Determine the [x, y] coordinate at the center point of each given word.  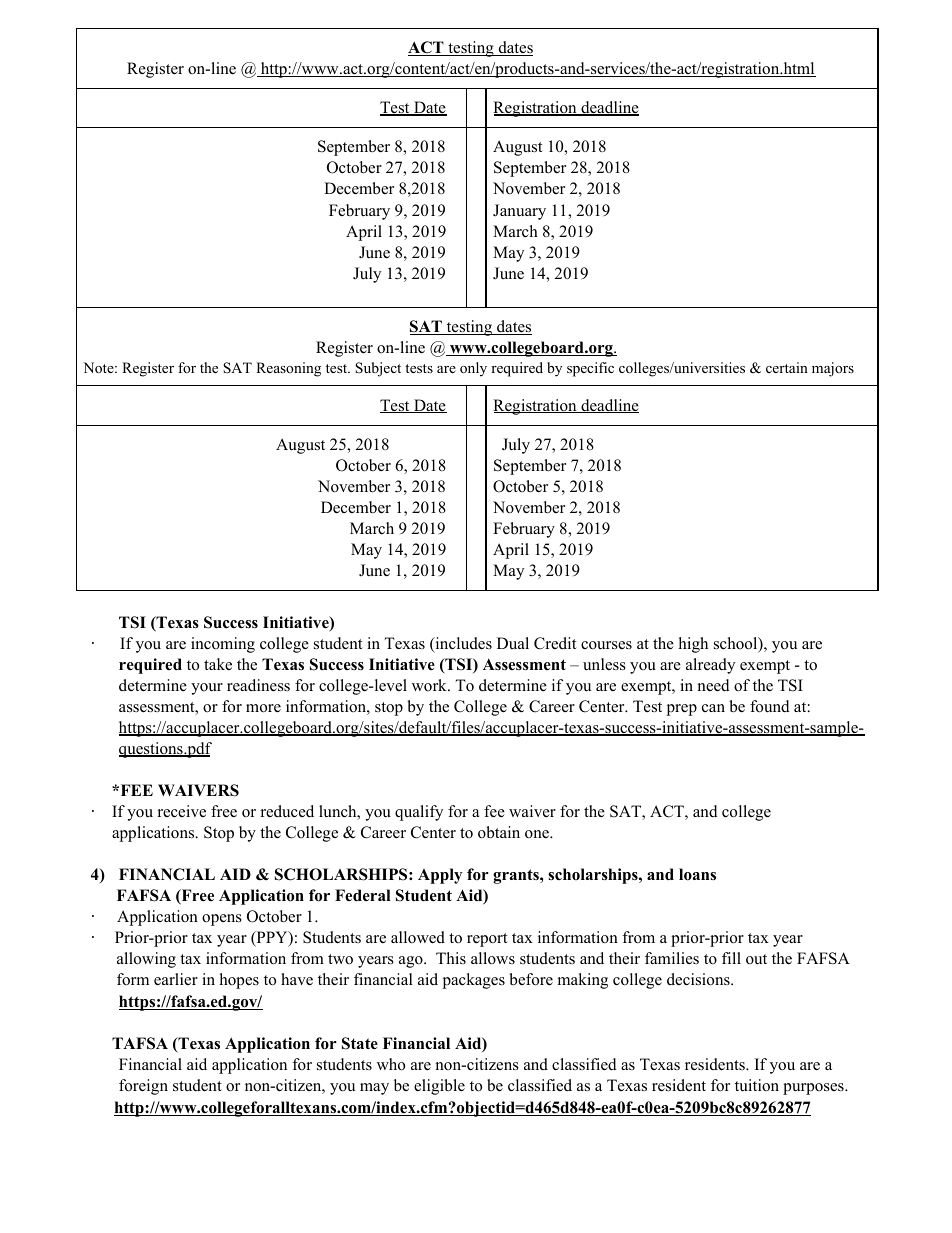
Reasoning [288, 369]
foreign [143, 1087]
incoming [223, 645]
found [770, 706]
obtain [499, 832]
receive [182, 811]
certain [787, 367]
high [693, 645]
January [519, 212]
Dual [513, 643]
